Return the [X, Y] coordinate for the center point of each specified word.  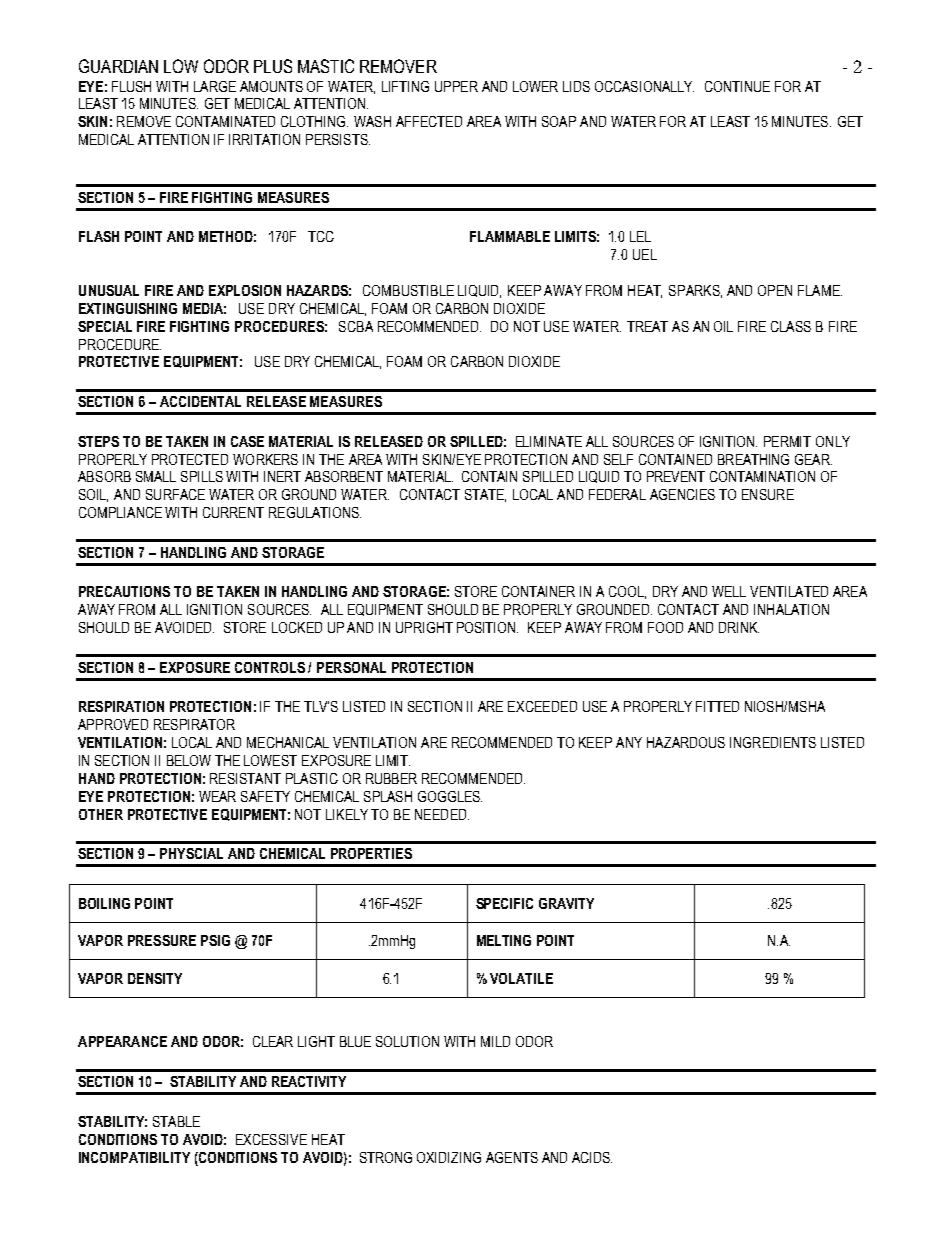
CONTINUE [737, 86]
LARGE [215, 86]
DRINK [739, 627]
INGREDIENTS [773, 742]
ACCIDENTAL [200, 401]
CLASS [791, 326]
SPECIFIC [504, 903]
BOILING [104, 903]
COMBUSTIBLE [408, 290]
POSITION [487, 627]
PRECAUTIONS [124, 591]
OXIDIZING [449, 1157]
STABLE [176, 1121]
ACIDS [592, 1157]
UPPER [456, 86]
